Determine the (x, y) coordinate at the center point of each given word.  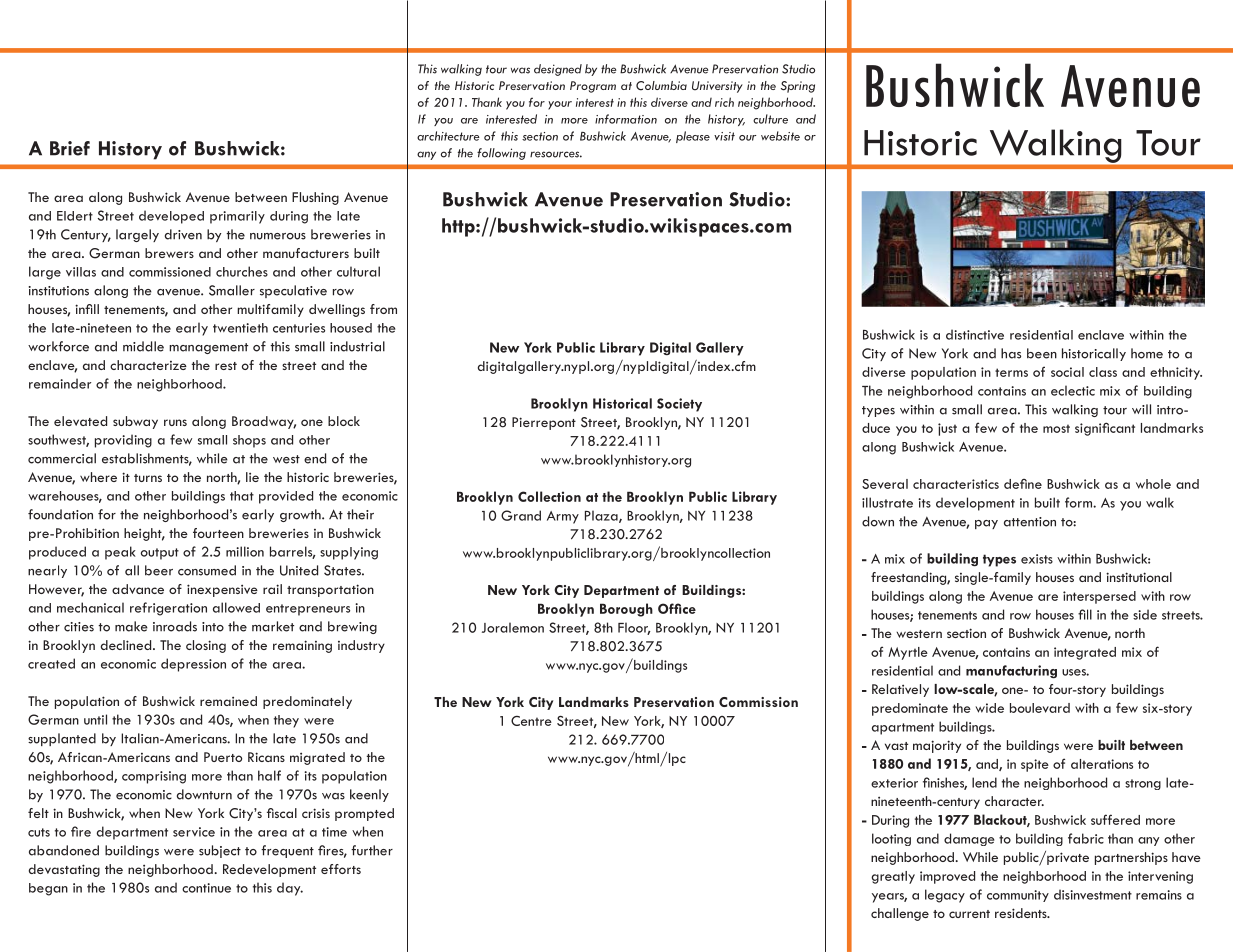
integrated (1085, 653)
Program (593, 87)
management (208, 348)
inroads (175, 626)
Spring (798, 87)
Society (679, 405)
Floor (634, 628)
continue (206, 888)
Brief (70, 148)
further (372, 850)
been (1042, 353)
